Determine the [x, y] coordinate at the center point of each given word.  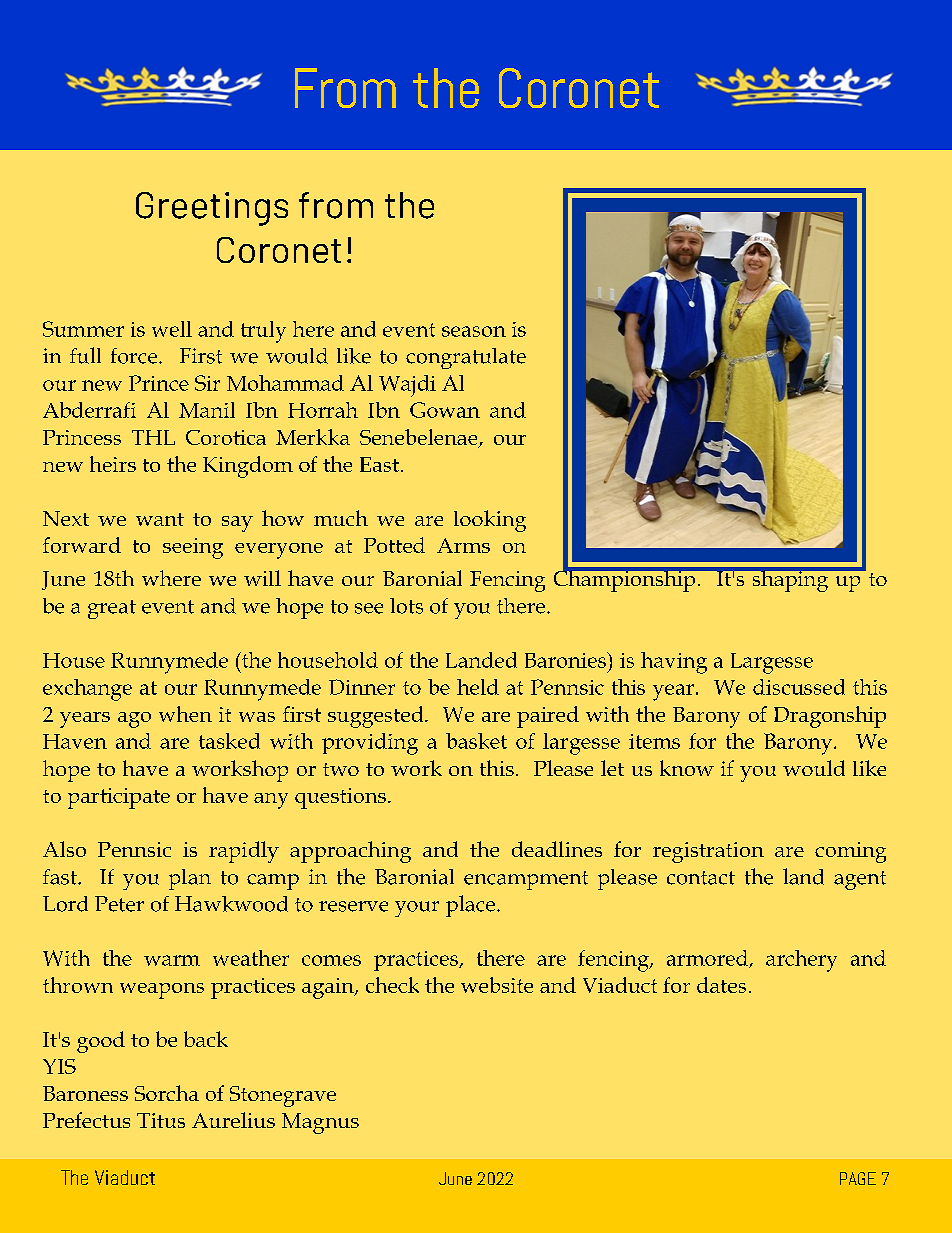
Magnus [320, 1123]
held [478, 687]
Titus [161, 1120]
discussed [799, 687]
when [185, 714]
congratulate [466, 358]
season [474, 331]
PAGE [858, 1178]
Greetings [212, 209]
